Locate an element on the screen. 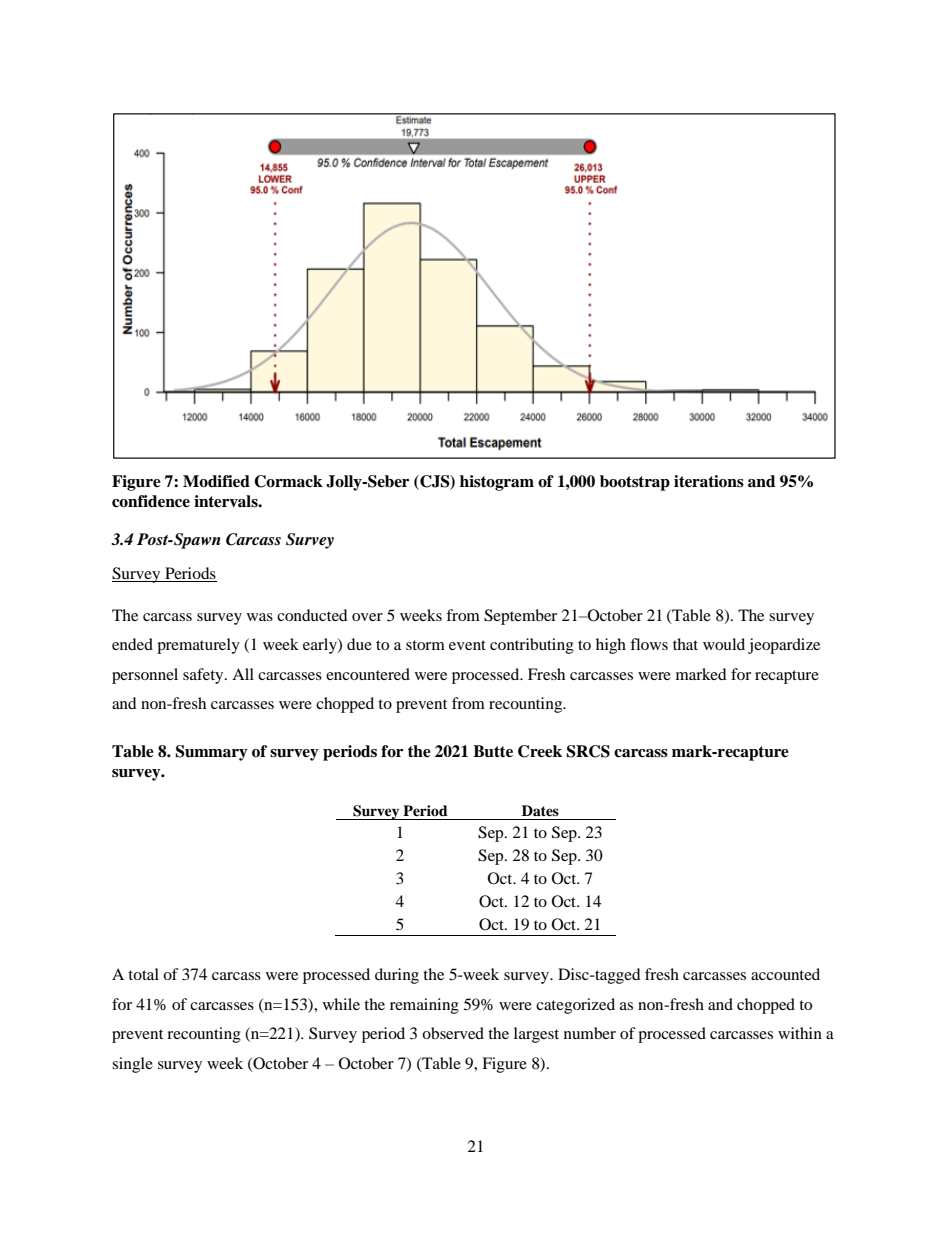  within is located at coordinates (800, 1033).
